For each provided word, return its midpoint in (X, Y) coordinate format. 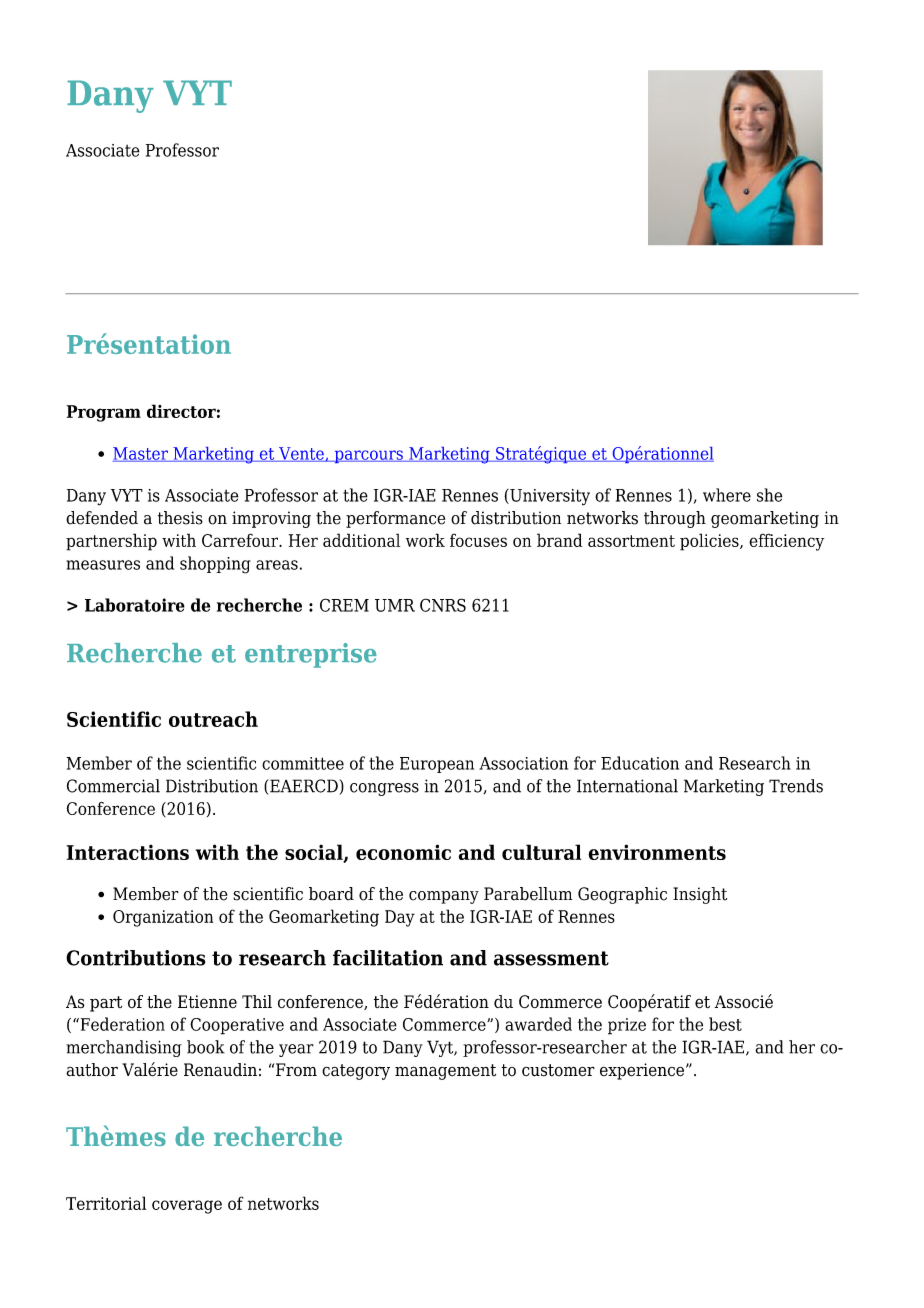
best (725, 1024)
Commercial (113, 786)
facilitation (388, 958)
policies (710, 542)
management (445, 1072)
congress (384, 789)
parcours (368, 456)
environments (657, 852)
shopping (215, 565)
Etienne (207, 1001)
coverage (187, 1207)
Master (141, 454)
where (727, 495)
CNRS (443, 605)
